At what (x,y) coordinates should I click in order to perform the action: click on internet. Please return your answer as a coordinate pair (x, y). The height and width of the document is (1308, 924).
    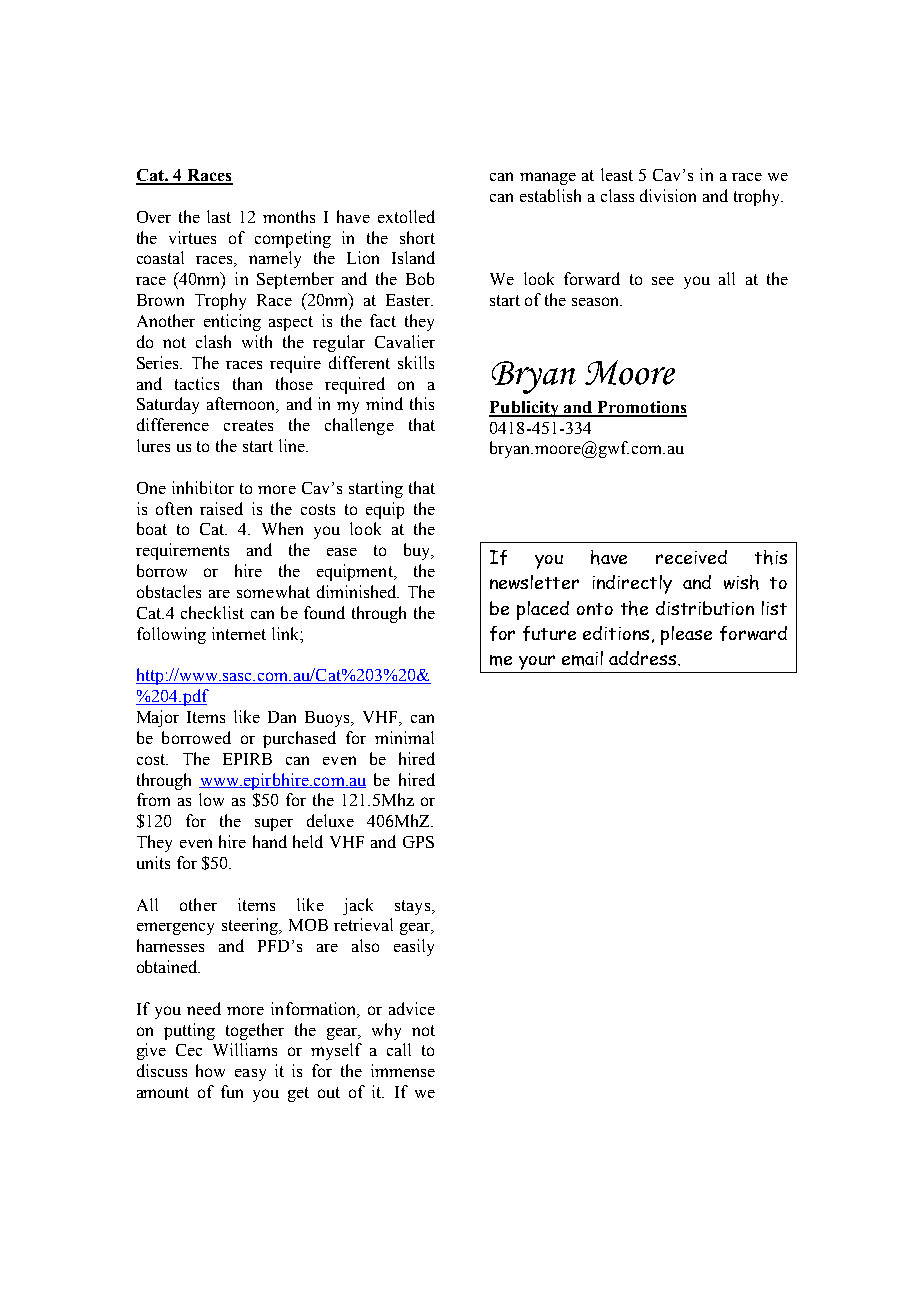
    Looking at the image, I should click on (239, 633).
